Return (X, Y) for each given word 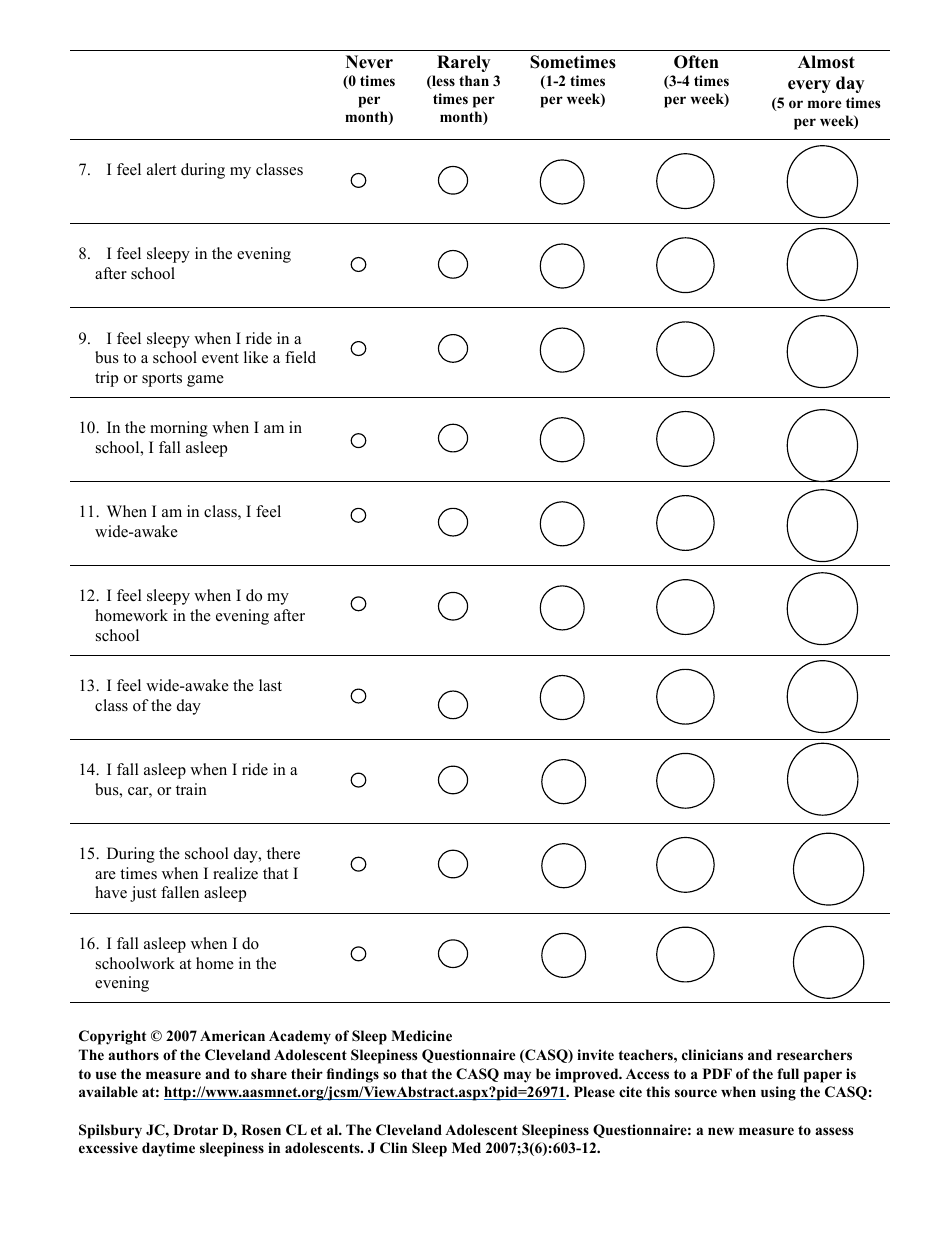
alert (161, 169)
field (300, 357)
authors (133, 1054)
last (270, 685)
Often (696, 62)
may (517, 1077)
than (474, 80)
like (256, 357)
